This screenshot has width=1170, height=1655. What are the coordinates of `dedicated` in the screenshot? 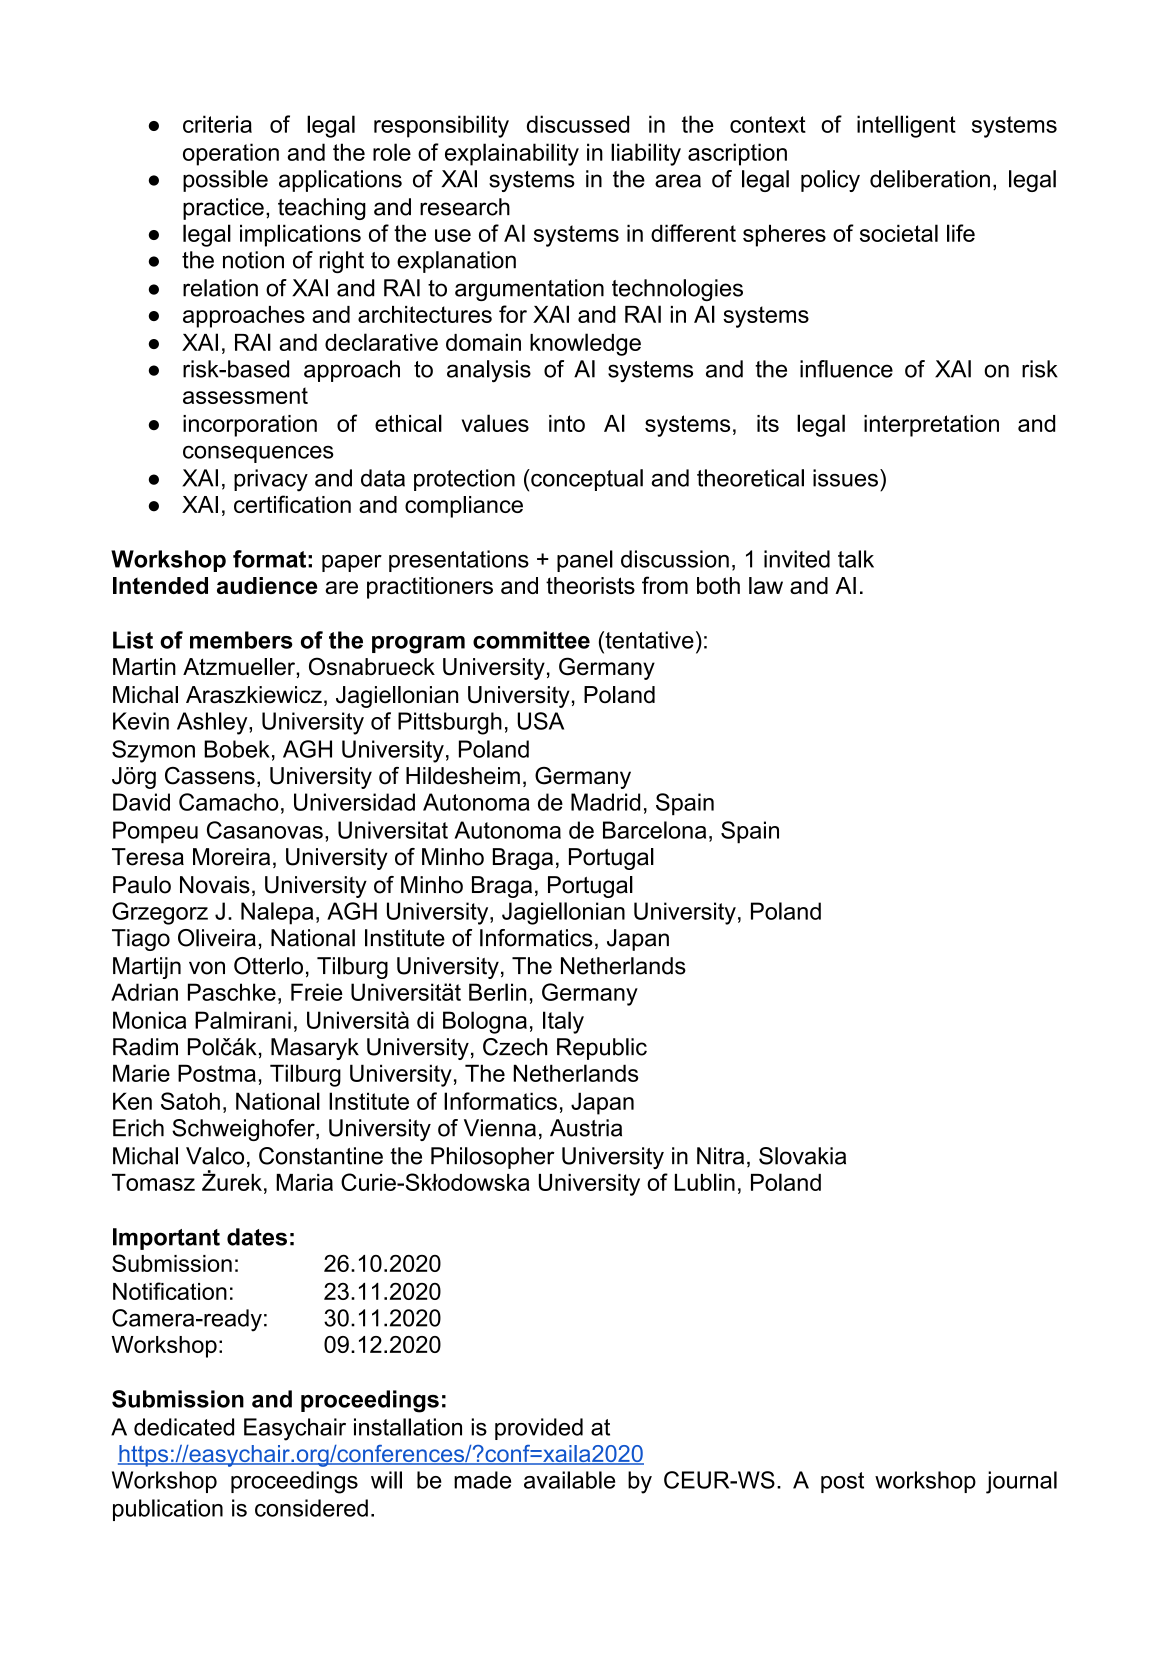 It's located at (184, 1427).
